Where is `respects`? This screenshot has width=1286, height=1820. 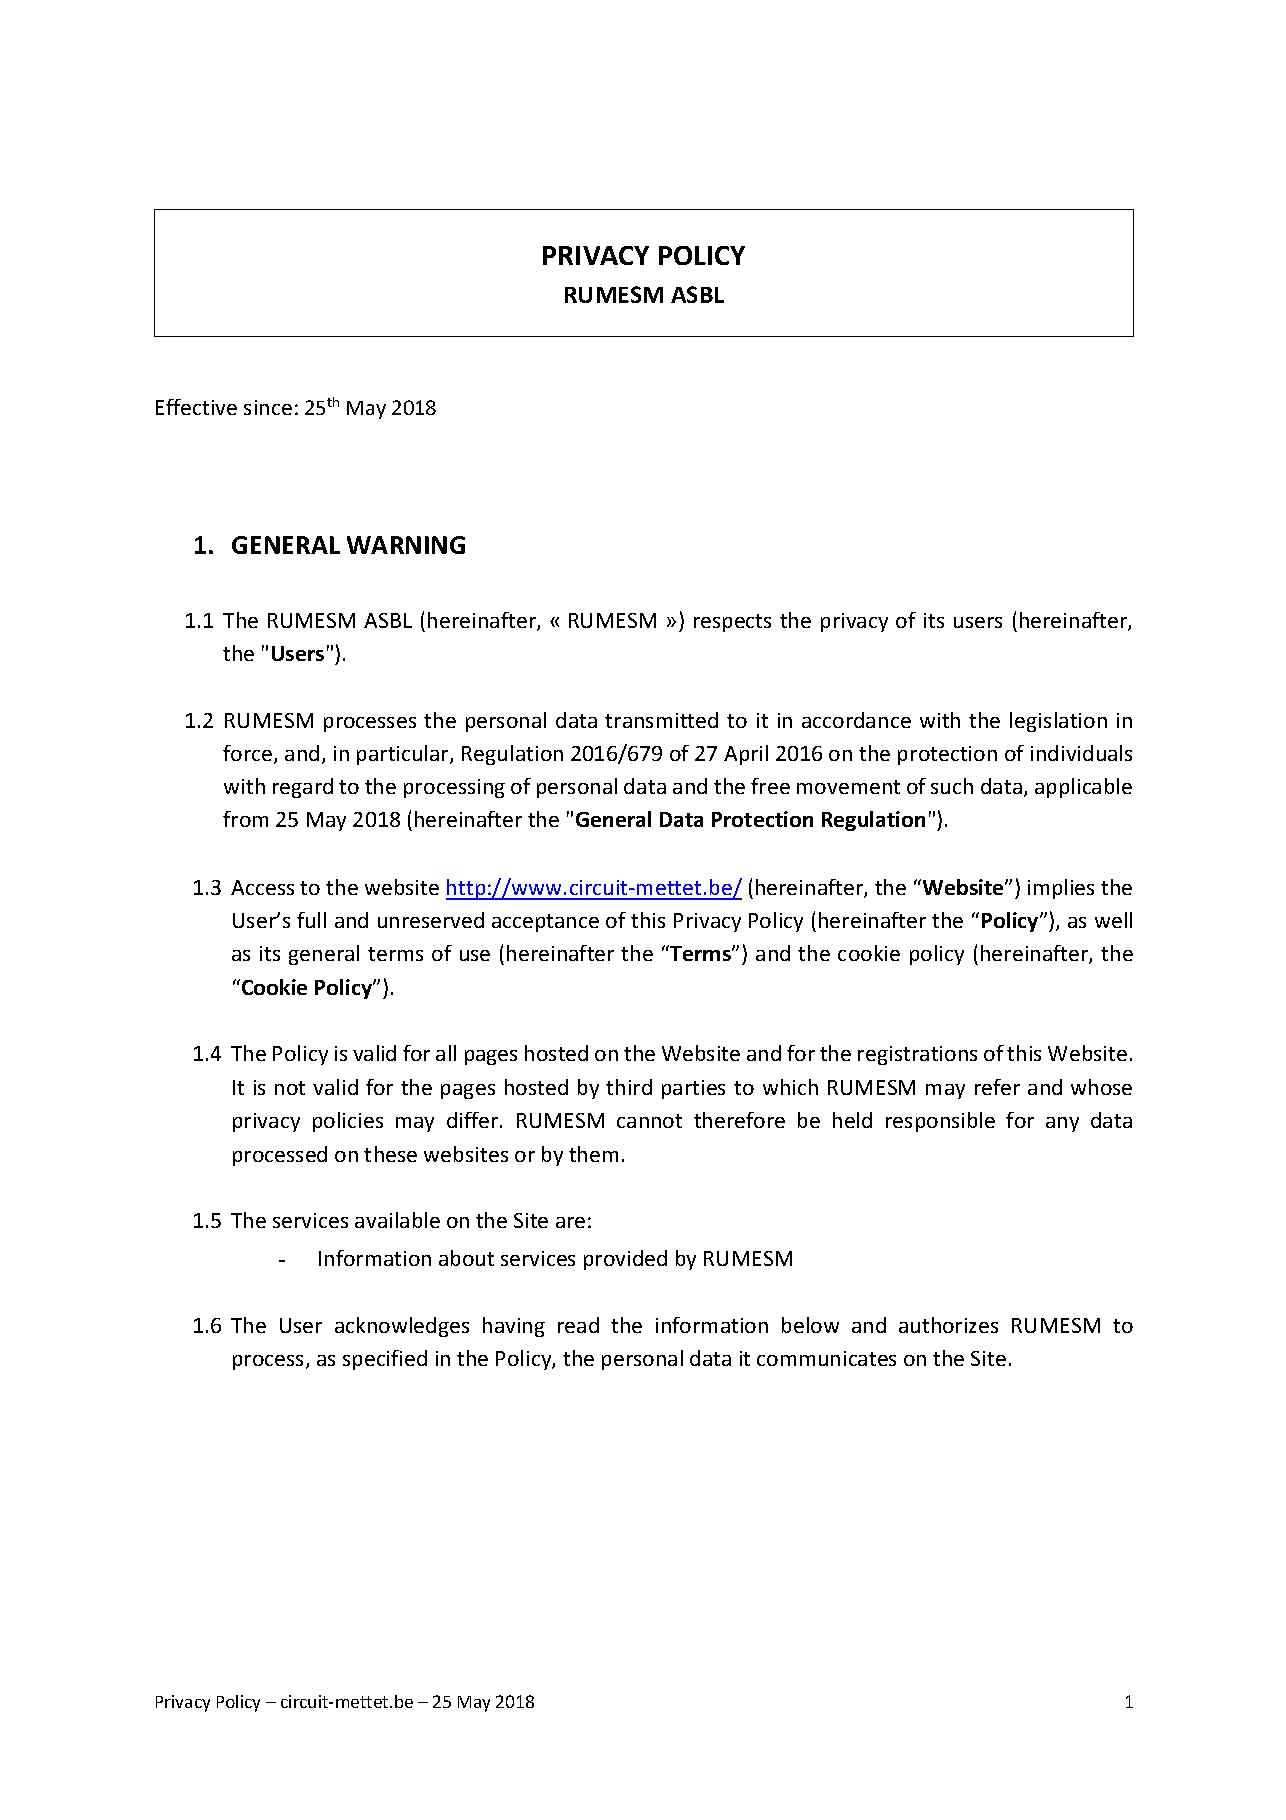 respects is located at coordinates (732, 623).
